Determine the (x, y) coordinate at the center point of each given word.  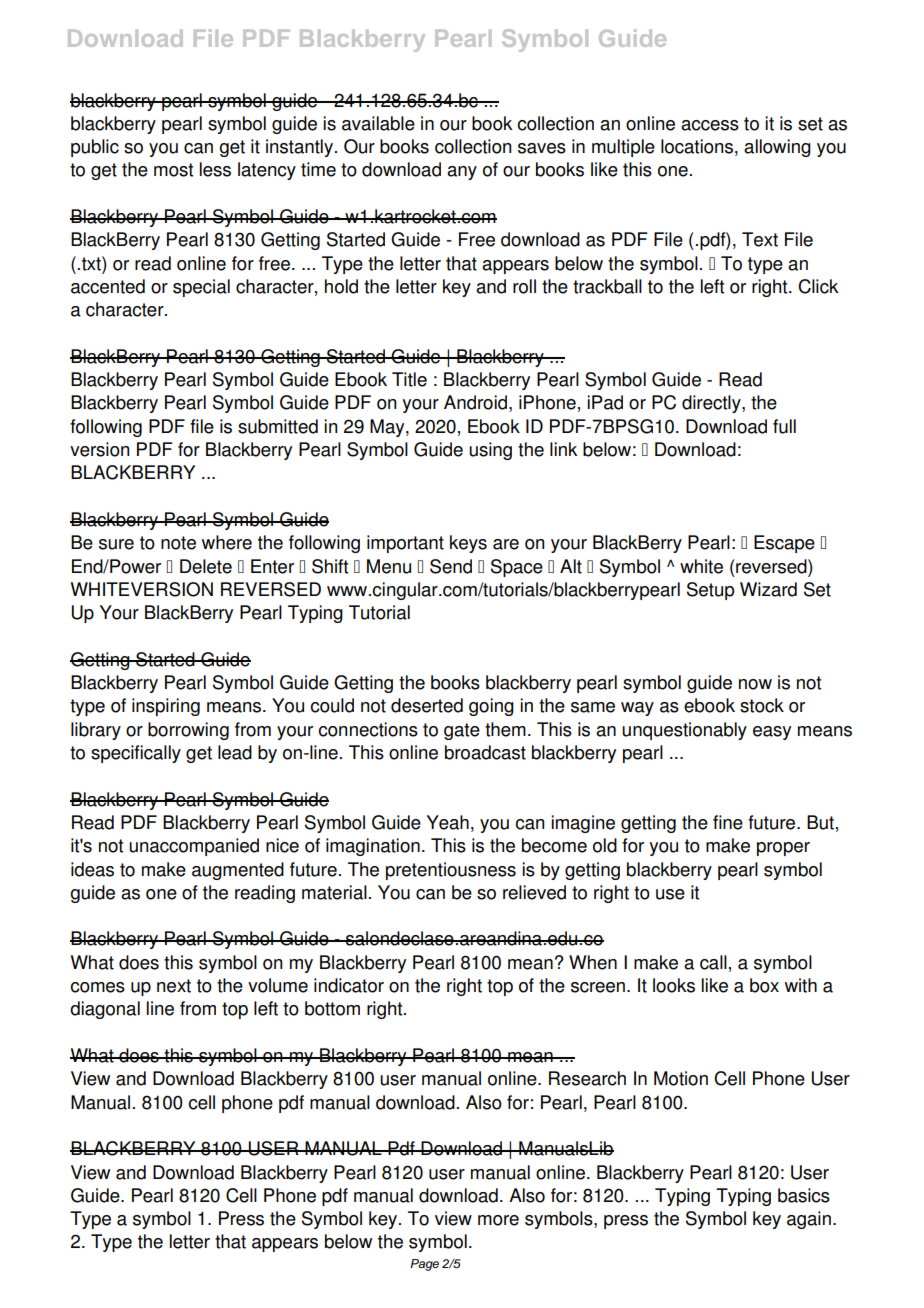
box (764, 985)
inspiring (166, 707)
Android (475, 402)
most (173, 170)
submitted (278, 426)
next (174, 986)
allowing (777, 148)
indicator (349, 985)
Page (424, 1265)
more (498, 1220)
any (462, 173)
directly (712, 404)
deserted (427, 705)
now (755, 684)
